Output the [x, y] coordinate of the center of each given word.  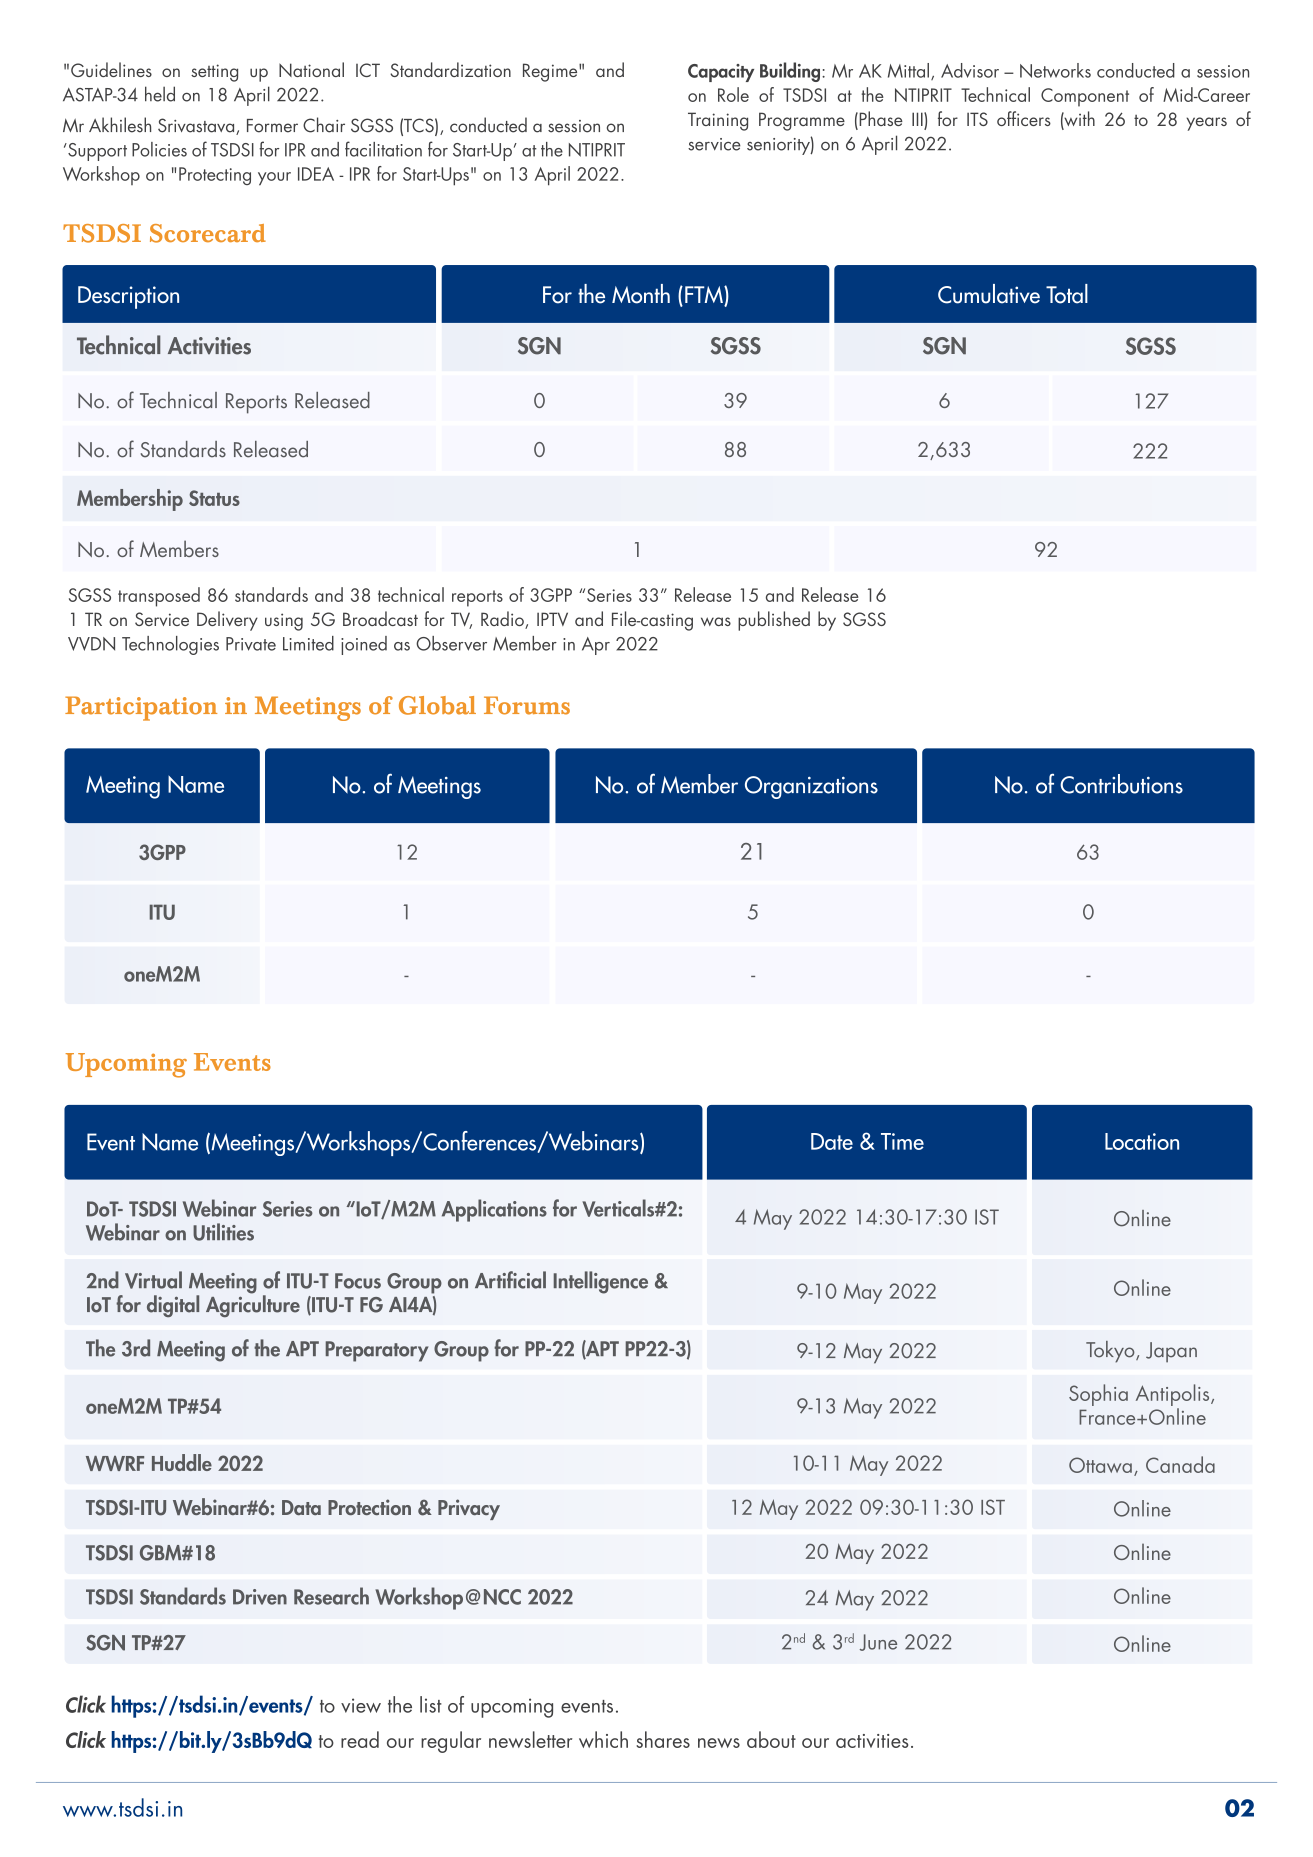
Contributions [1121, 784]
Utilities [223, 1232]
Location [1142, 1141]
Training [718, 121]
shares [663, 1739]
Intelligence [601, 1282]
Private [251, 644]
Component [1085, 97]
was [716, 621]
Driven [260, 1597]
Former [272, 126]
